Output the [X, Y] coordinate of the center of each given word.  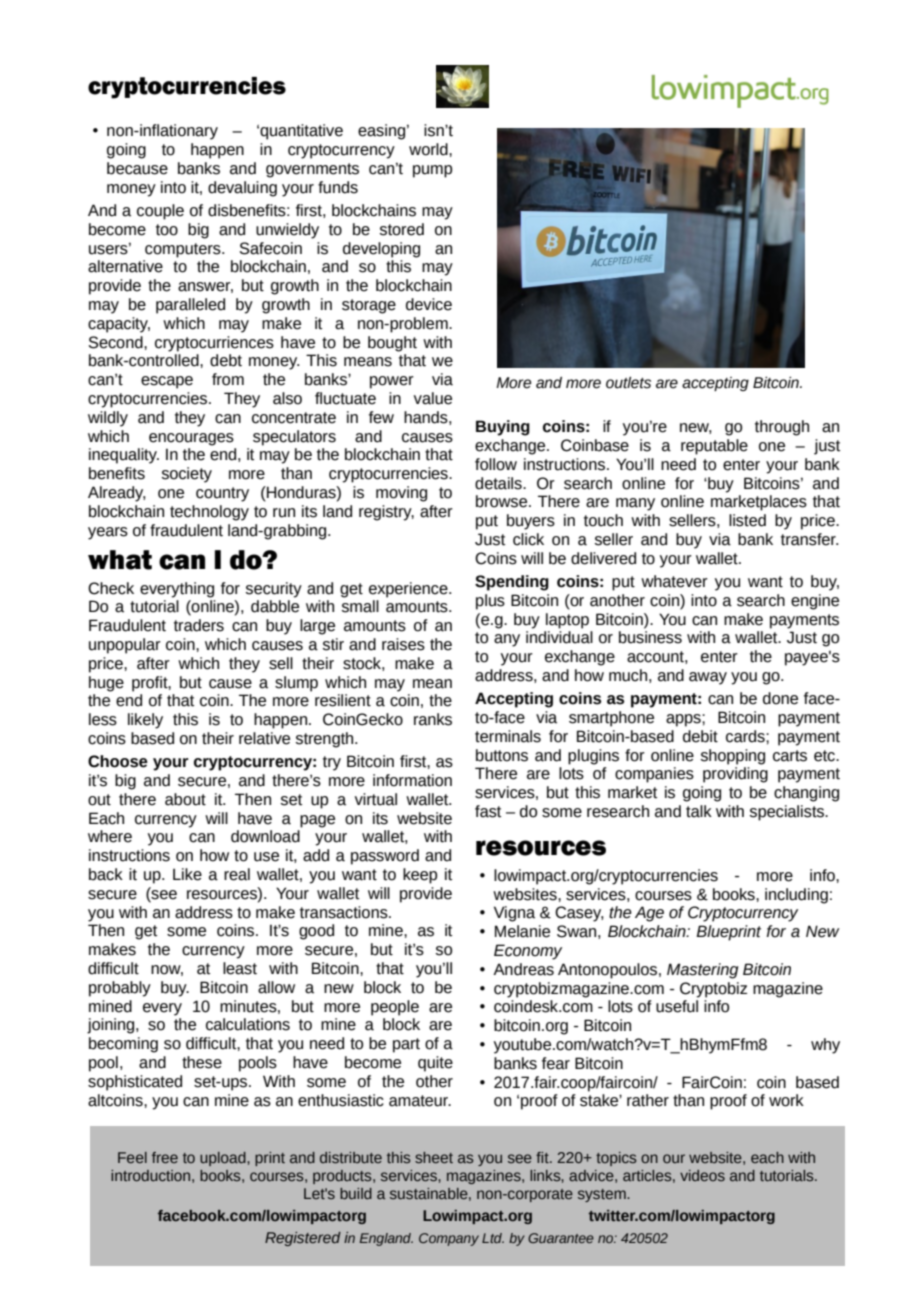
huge [106, 684]
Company [449, 1239]
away [708, 678]
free [165, 1158]
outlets [628, 383]
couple [160, 212]
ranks [433, 719]
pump [432, 171]
